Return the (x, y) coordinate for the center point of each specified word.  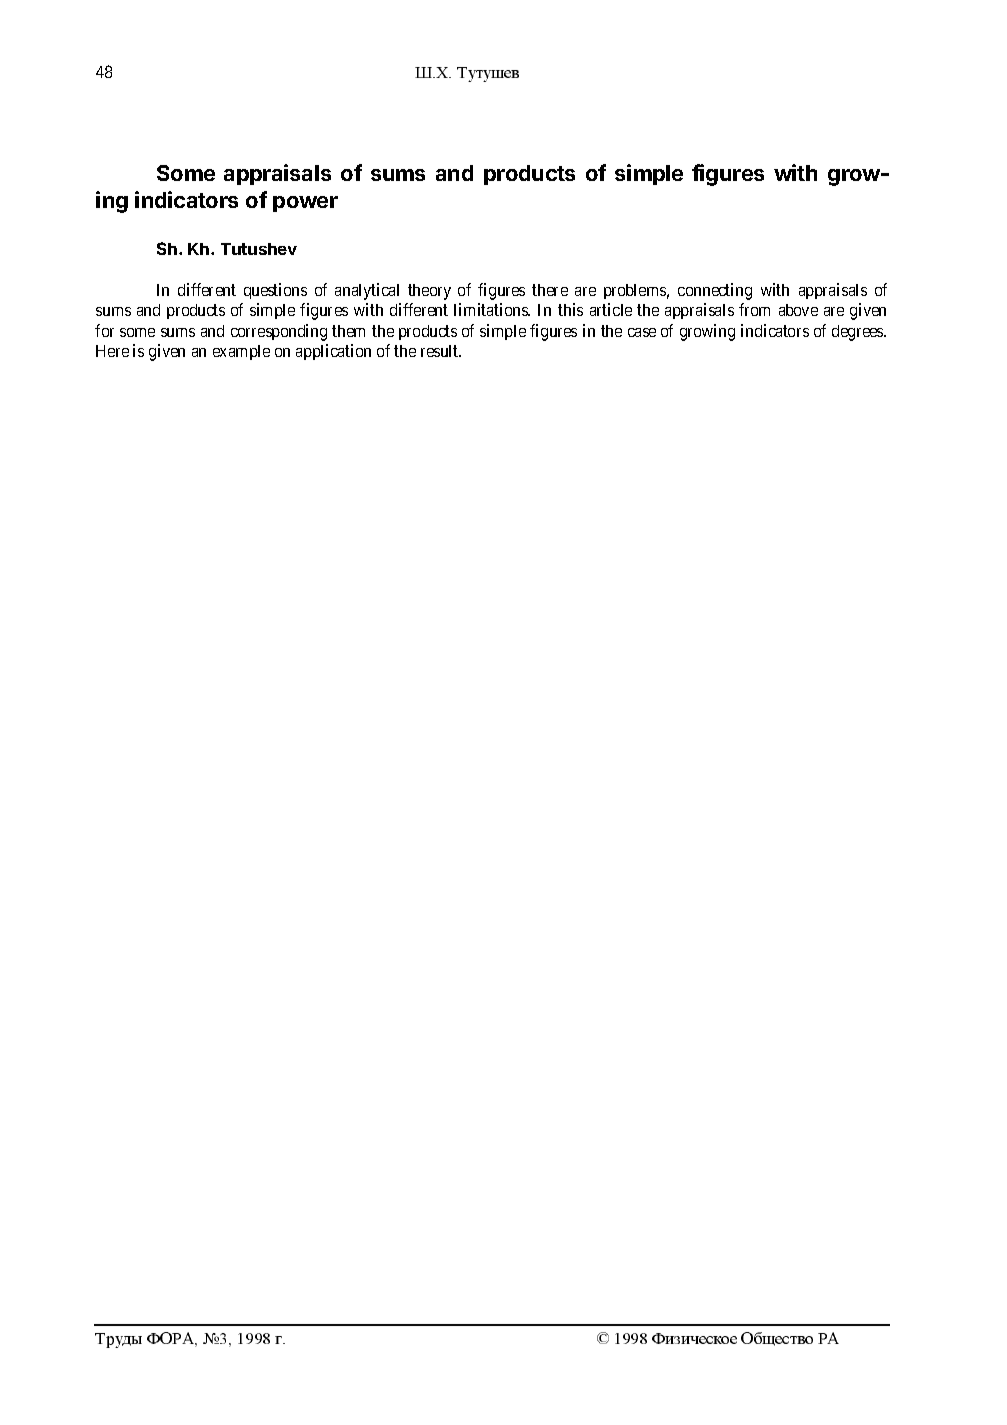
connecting (715, 291)
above (798, 310)
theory (429, 292)
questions (275, 291)
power (305, 204)
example (241, 352)
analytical (367, 291)
